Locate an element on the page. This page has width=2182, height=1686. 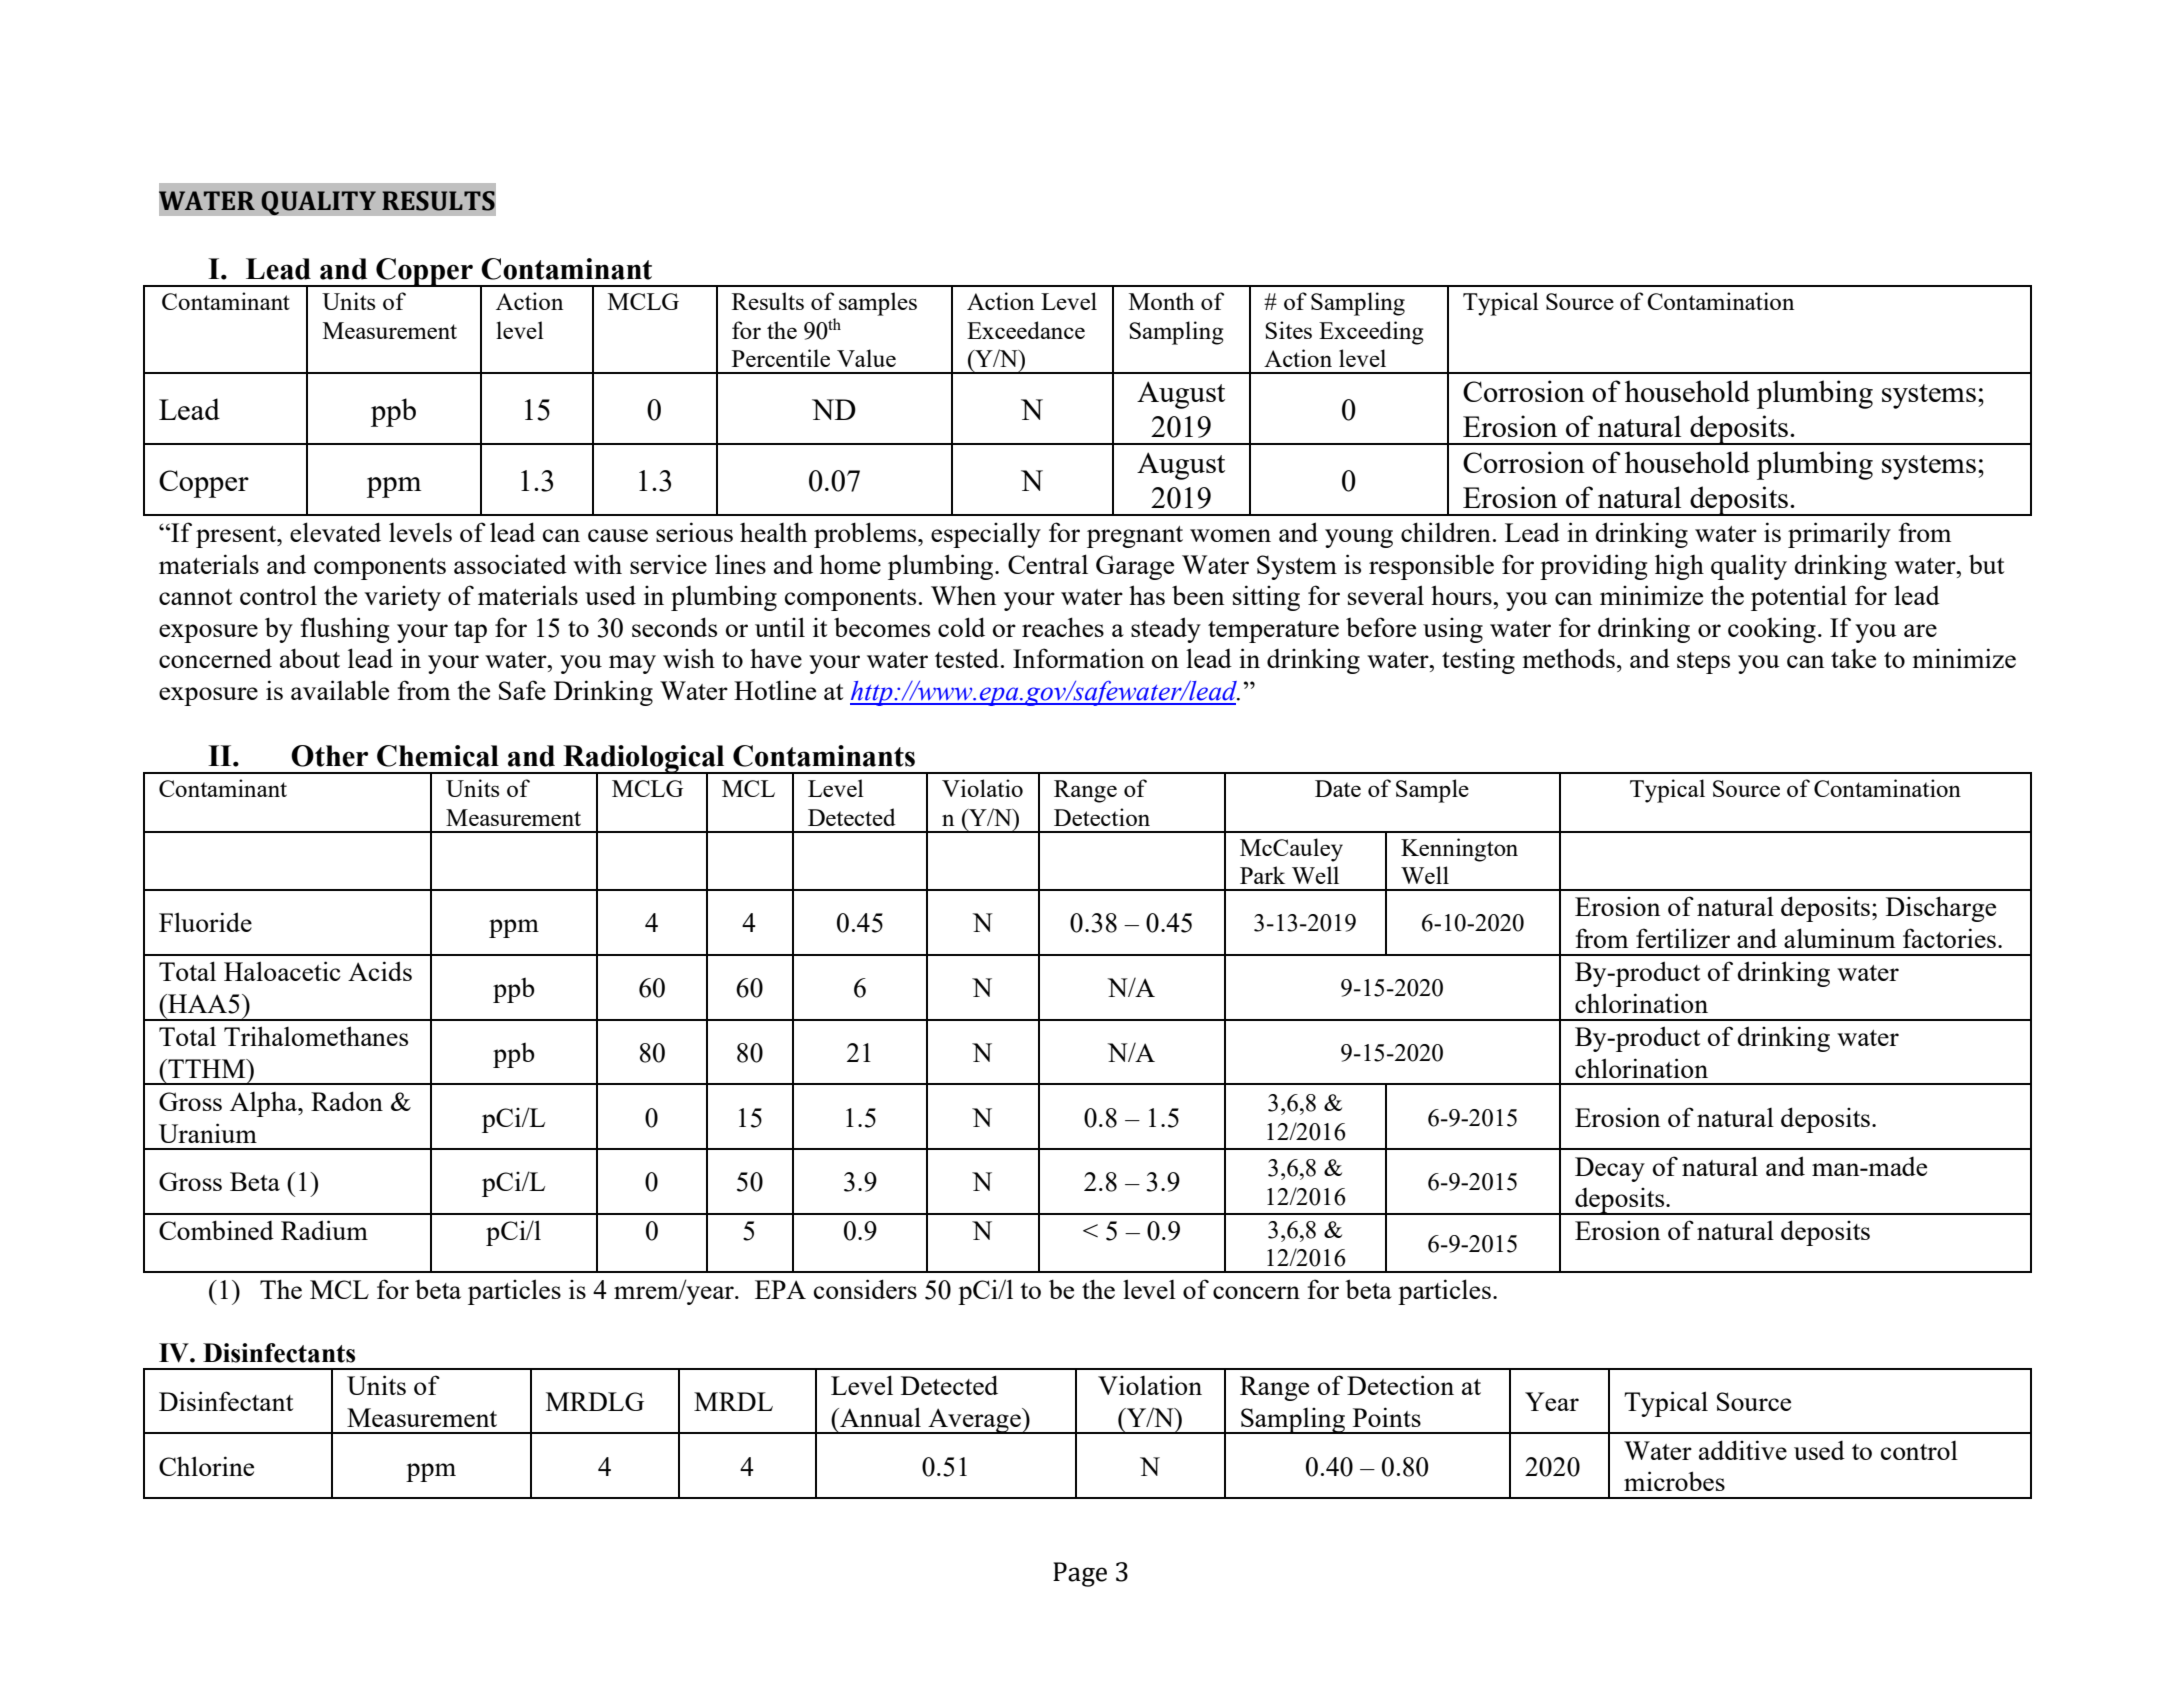
Radium is located at coordinates (324, 1230).
